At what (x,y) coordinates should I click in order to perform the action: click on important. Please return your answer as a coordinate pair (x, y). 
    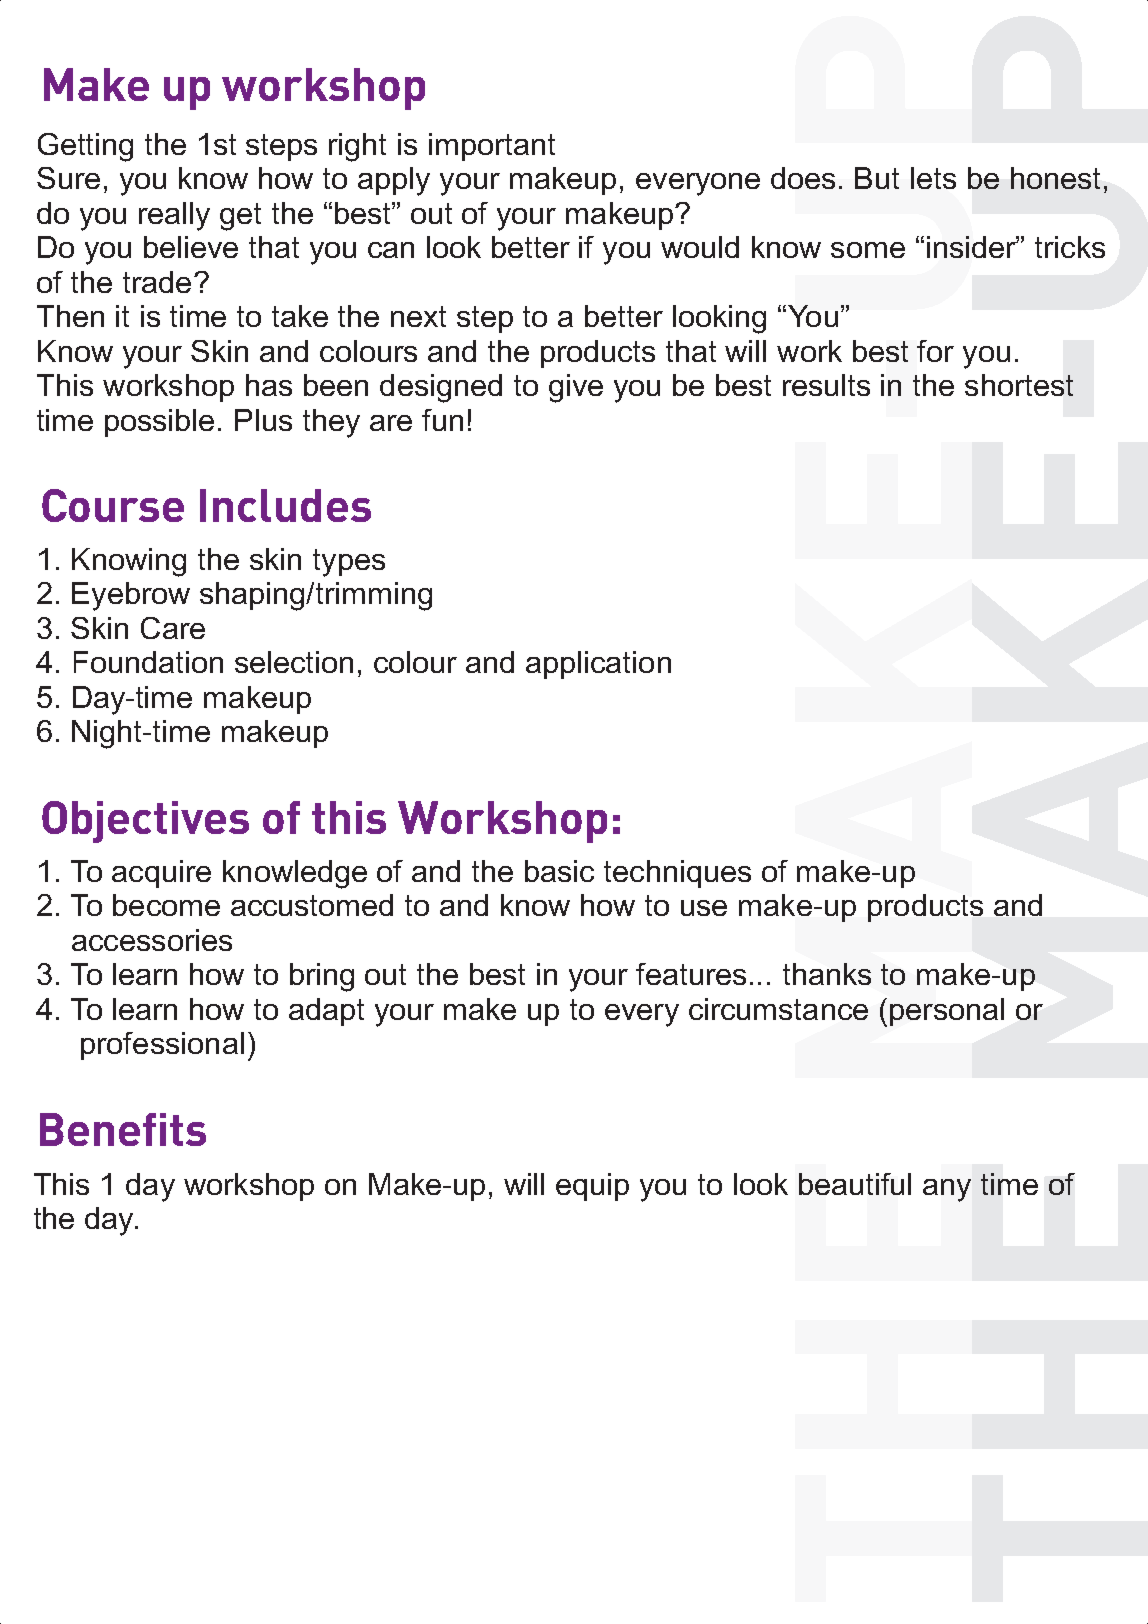
    Looking at the image, I should click on (492, 147).
